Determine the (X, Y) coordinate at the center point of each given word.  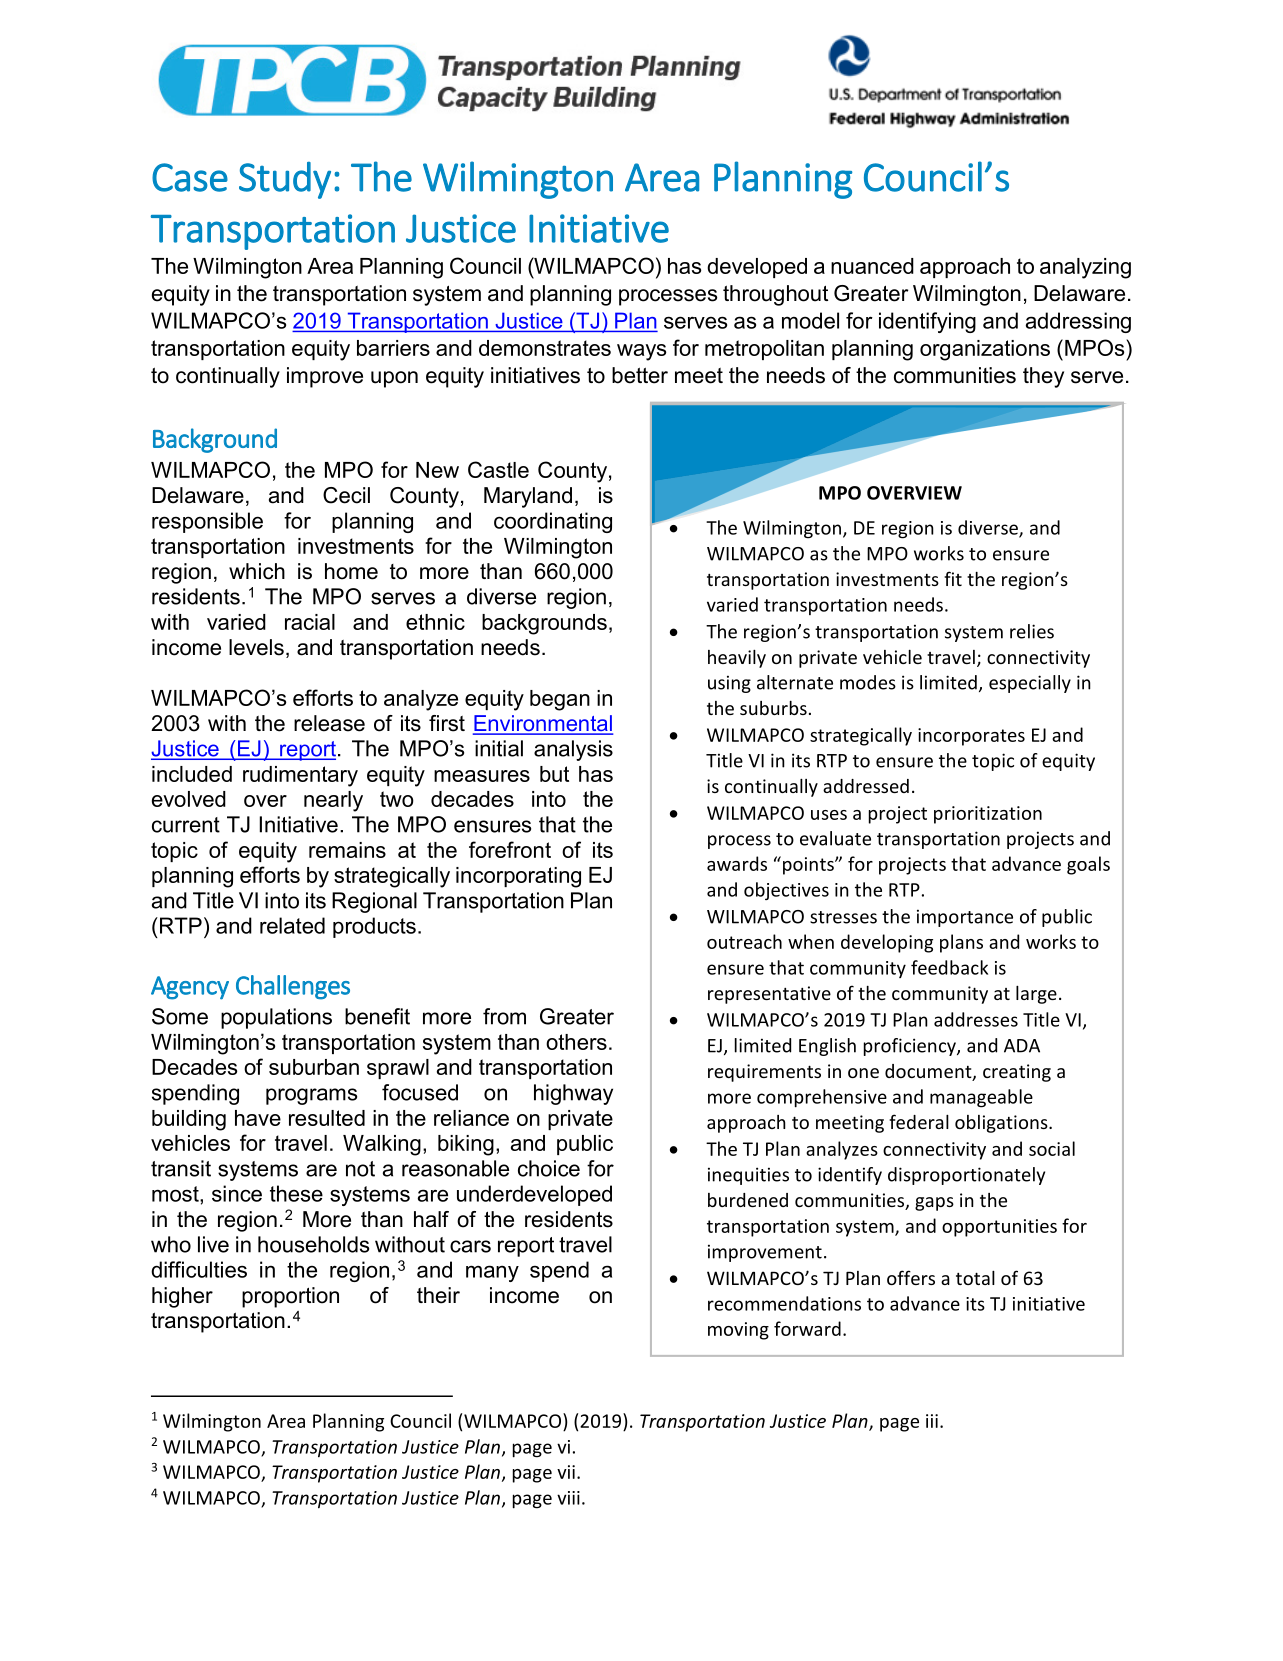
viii (568, 1498)
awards (737, 863)
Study (285, 180)
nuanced (872, 266)
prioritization (988, 815)
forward (807, 1328)
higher (182, 1297)
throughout (775, 295)
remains (347, 850)
